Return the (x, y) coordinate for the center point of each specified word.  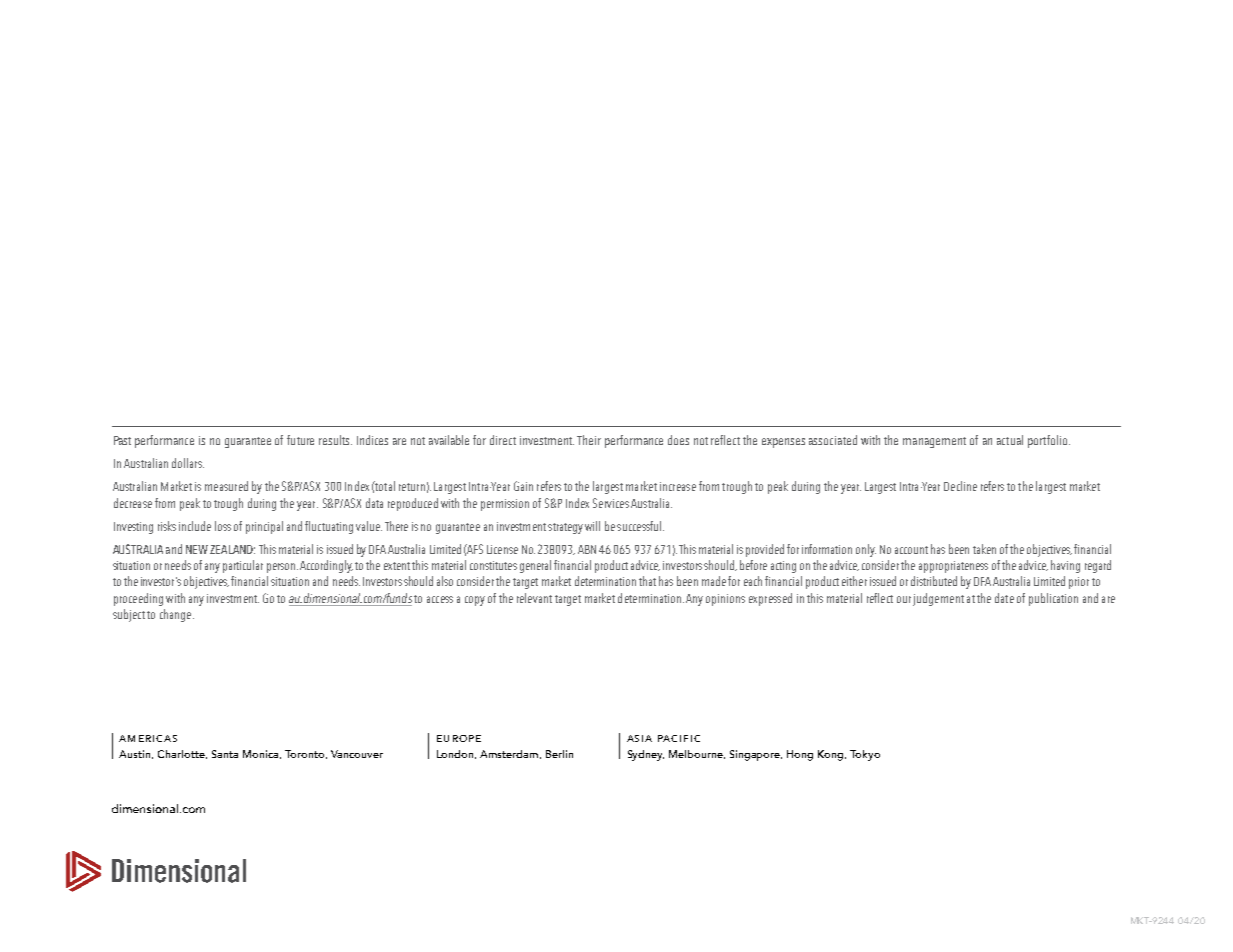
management (934, 442)
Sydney (646, 755)
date (1004, 598)
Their (589, 440)
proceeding (138, 599)
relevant (534, 598)
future (300, 440)
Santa (225, 754)
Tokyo (865, 755)
